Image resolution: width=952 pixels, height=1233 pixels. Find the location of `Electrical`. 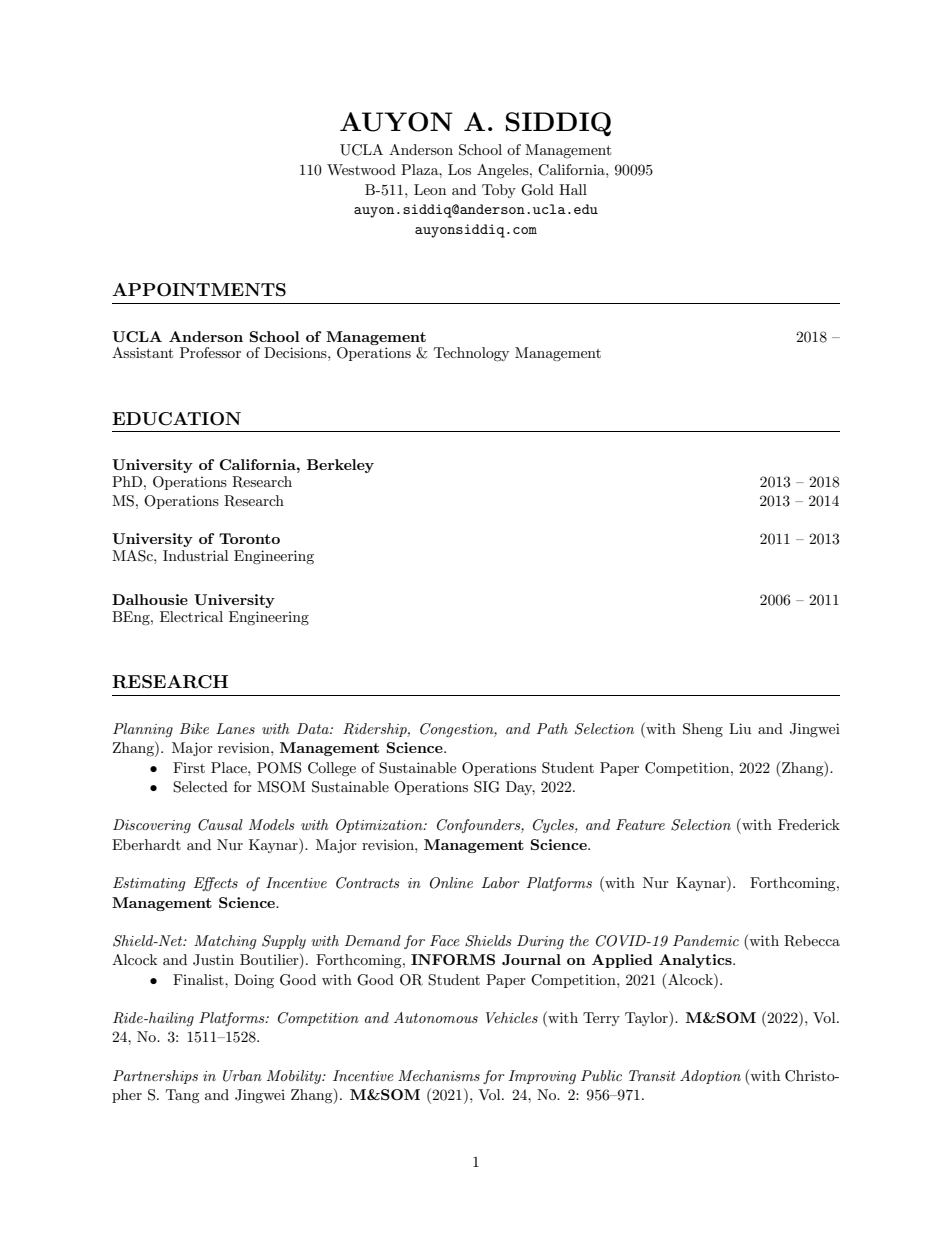

Electrical is located at coordinates (191, 616).
